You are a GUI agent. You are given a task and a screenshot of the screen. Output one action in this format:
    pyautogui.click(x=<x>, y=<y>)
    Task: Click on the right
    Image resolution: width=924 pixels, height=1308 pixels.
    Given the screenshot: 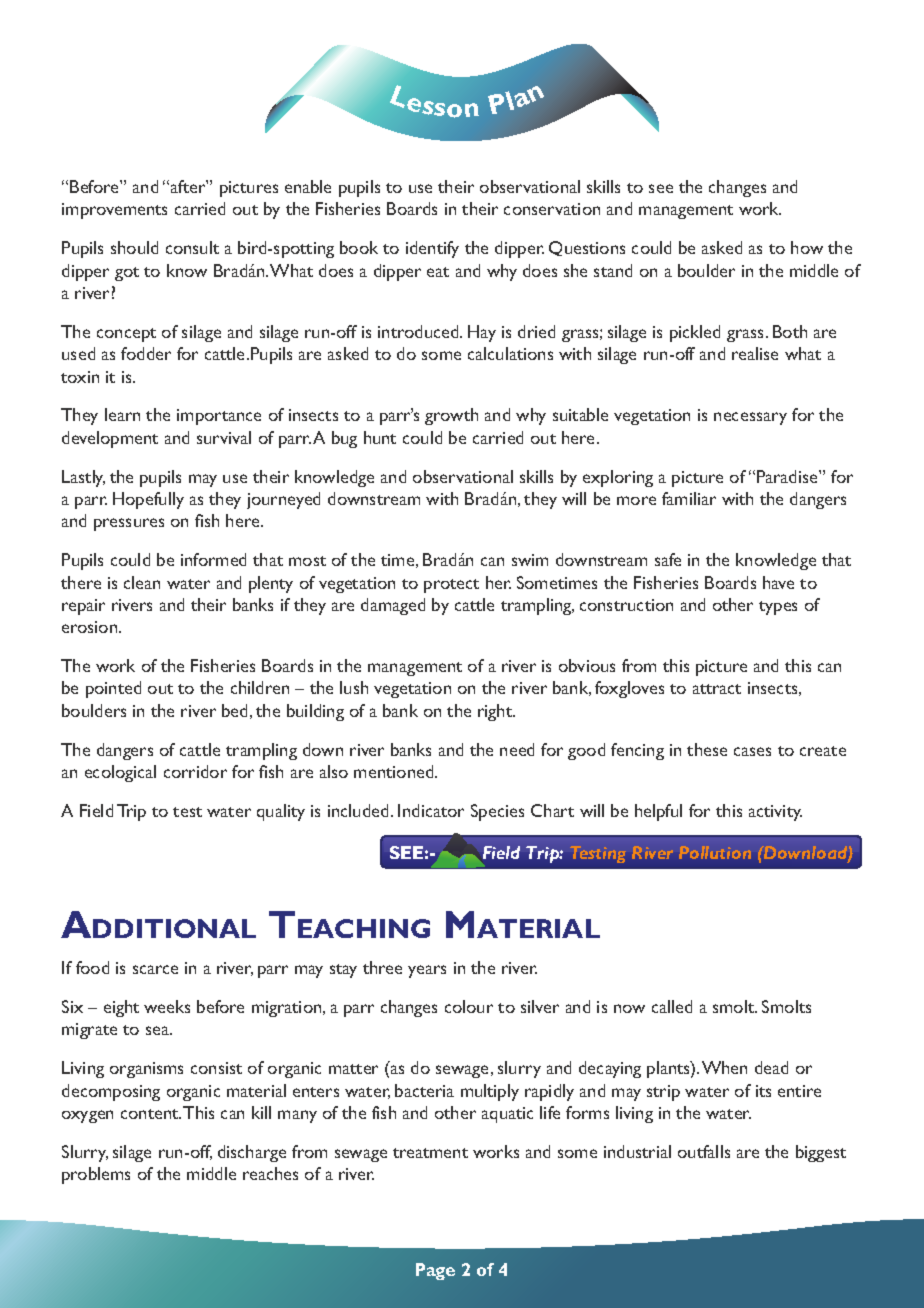 What is the action you would take?
    pyautogui.click(x=496, y=712)
